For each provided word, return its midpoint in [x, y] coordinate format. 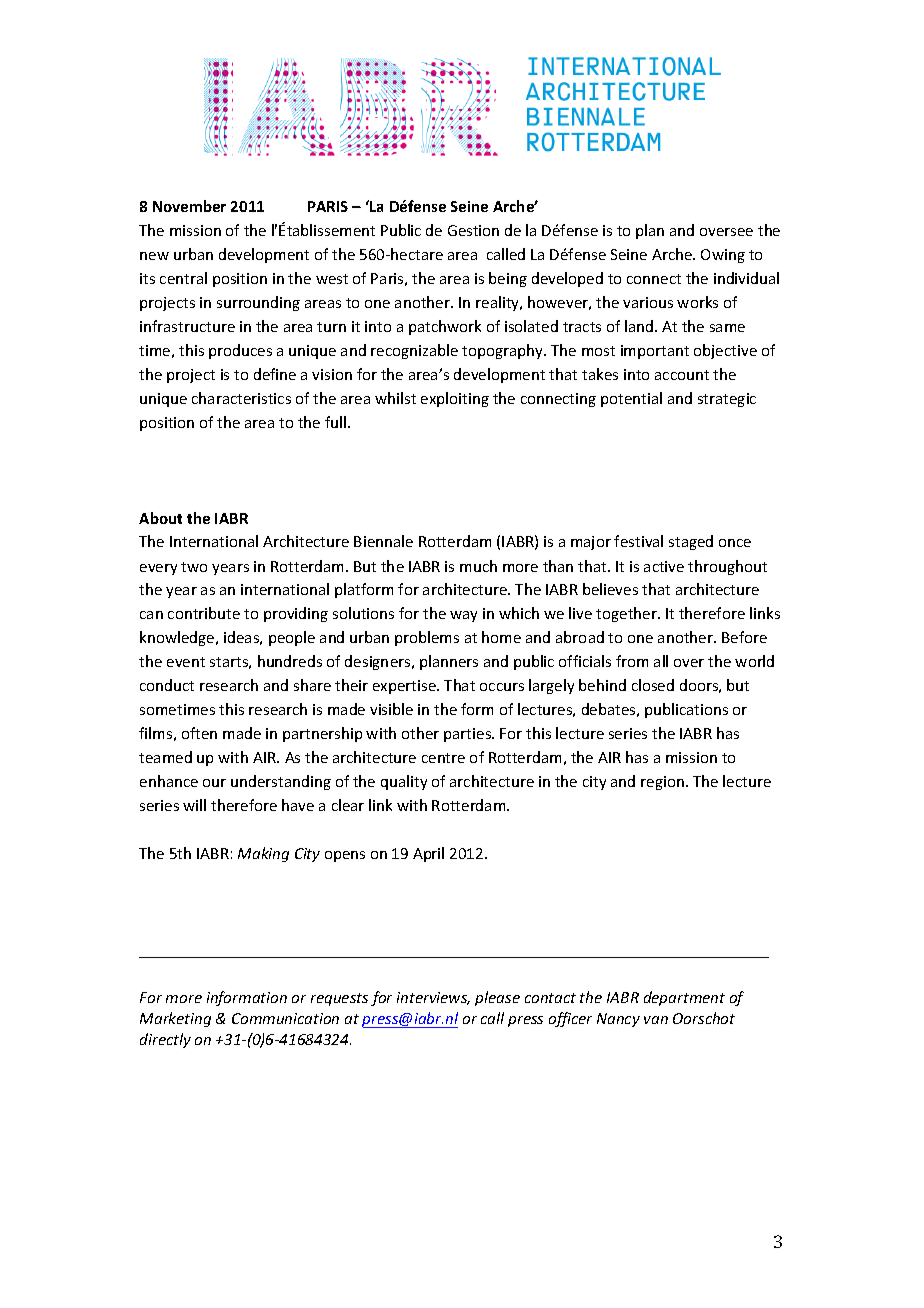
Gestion [473, 230]
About [160, 518]
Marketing [175, 1019]
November [189, 206]
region [662, 783]
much [478, 566]
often [199, 733]
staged [691, 542]
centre [443, 758]
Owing [723, 256]
